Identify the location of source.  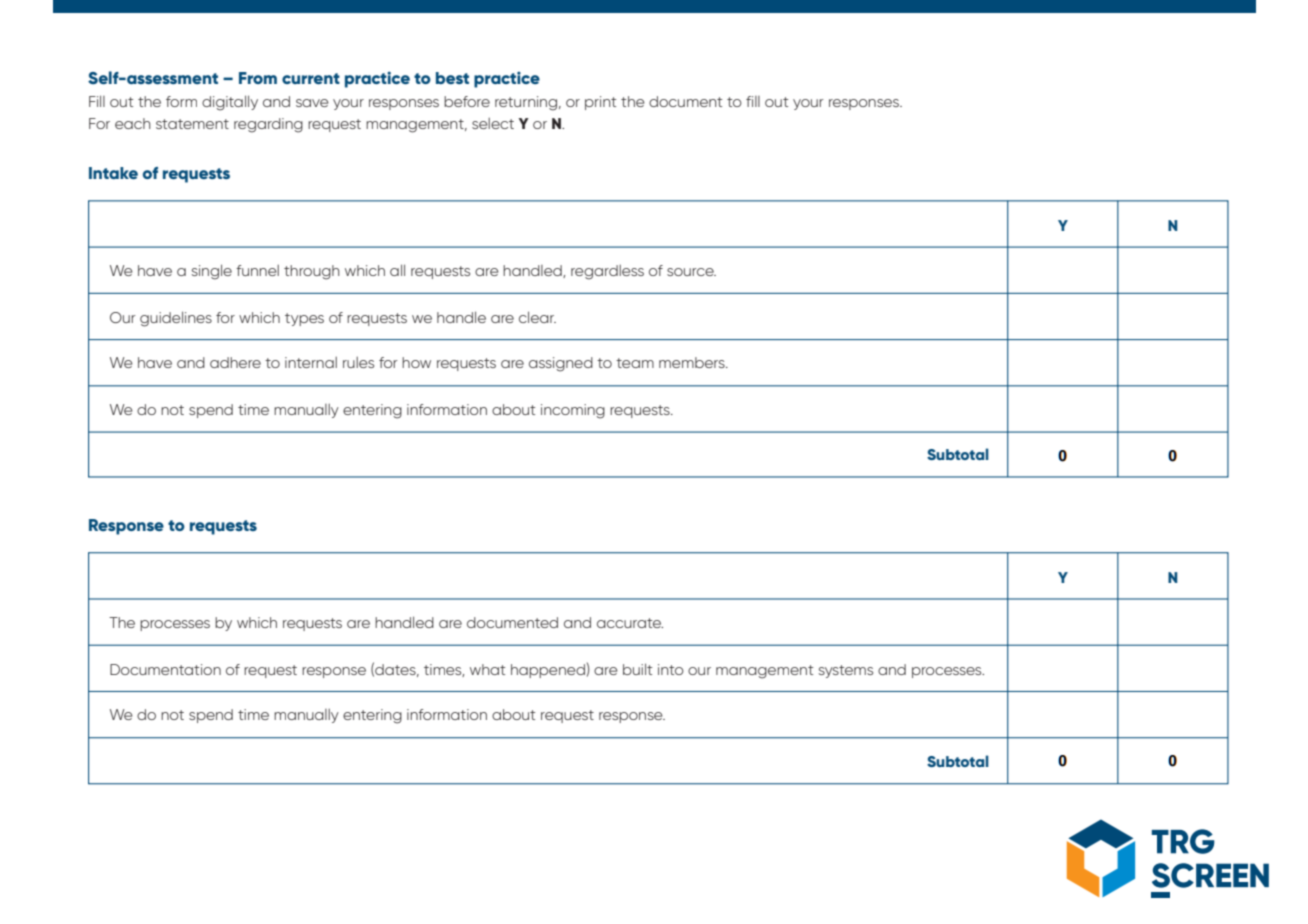
(691, 272).
